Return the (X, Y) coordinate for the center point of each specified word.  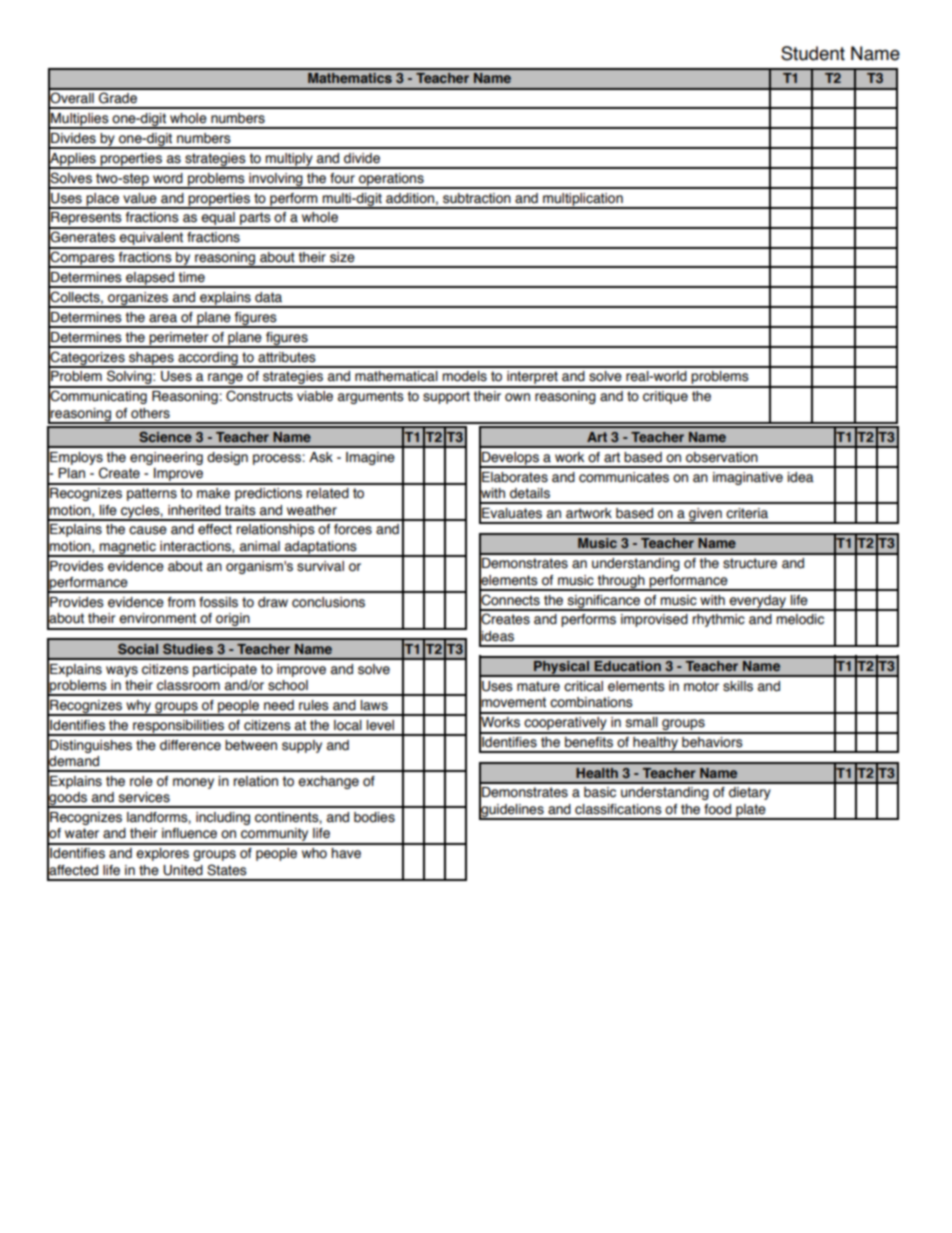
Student (813, 53)
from (181, 602)
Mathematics (350, 78)
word (168, 178)
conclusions (328, 602)
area (163, 318)
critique (665, 397)
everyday (758, 603)
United (183, 870)
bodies (374, 817)
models (464, 376)
